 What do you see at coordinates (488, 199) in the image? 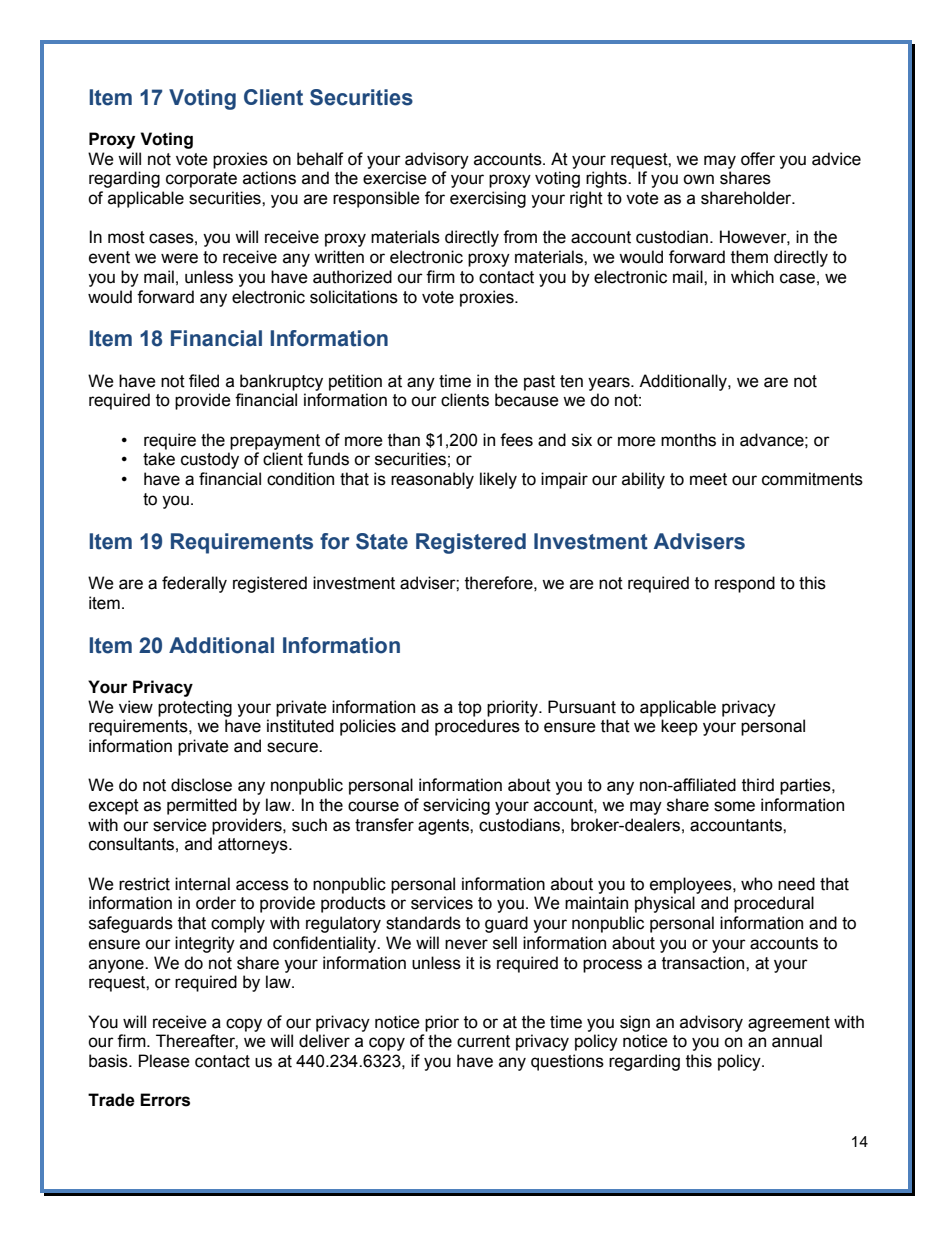
I see `exercising` at bounding box center [488, 199].
